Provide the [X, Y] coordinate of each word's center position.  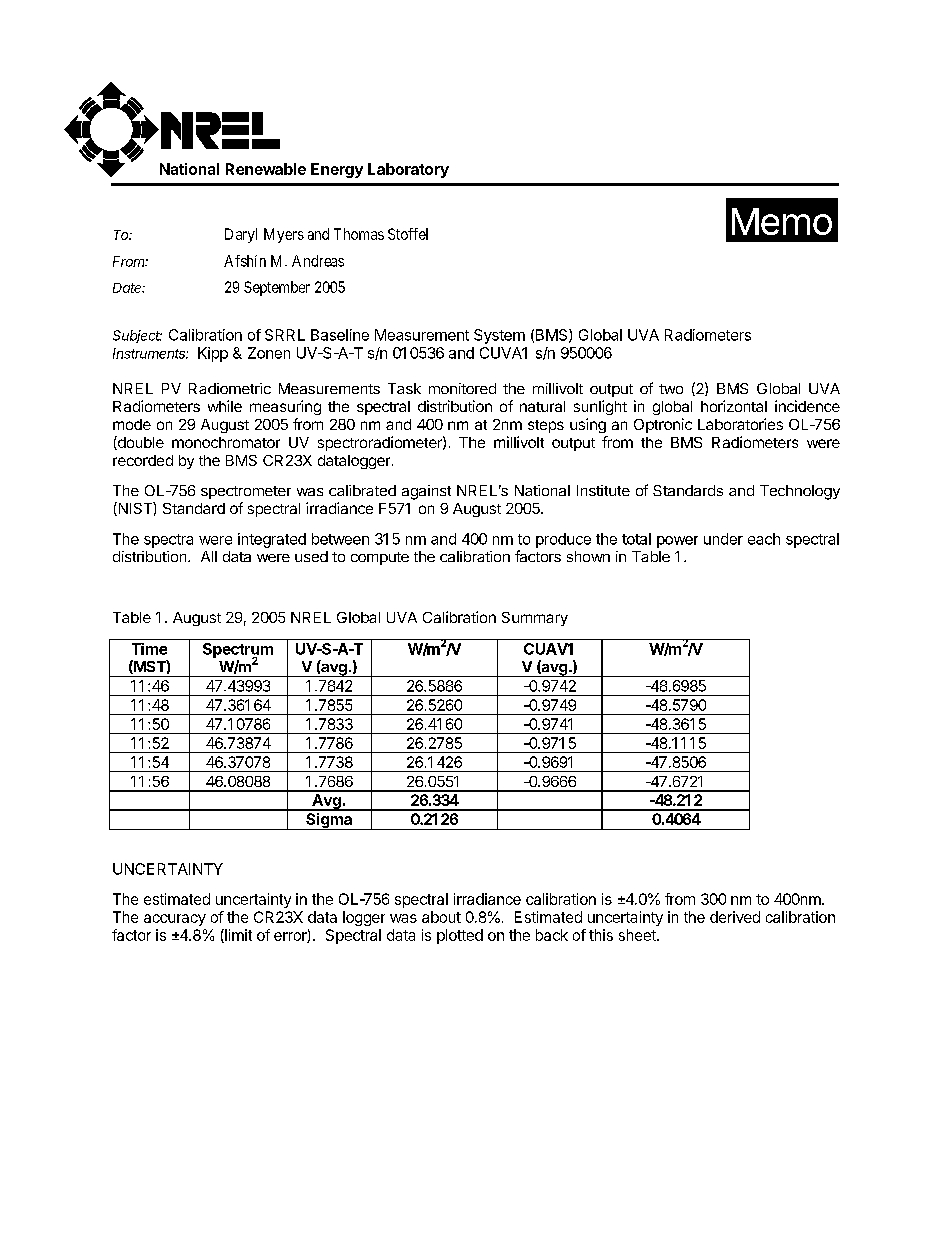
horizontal [734, 406]
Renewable [266, 169]
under [723, 539]
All [209, 556]
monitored [462, 388]
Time [149, 649]
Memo [782, 221]
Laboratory [408, 170]
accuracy [175, 920]
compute [380, 558]
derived [735, 917]
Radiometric [230, 388]
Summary [535, 619]
